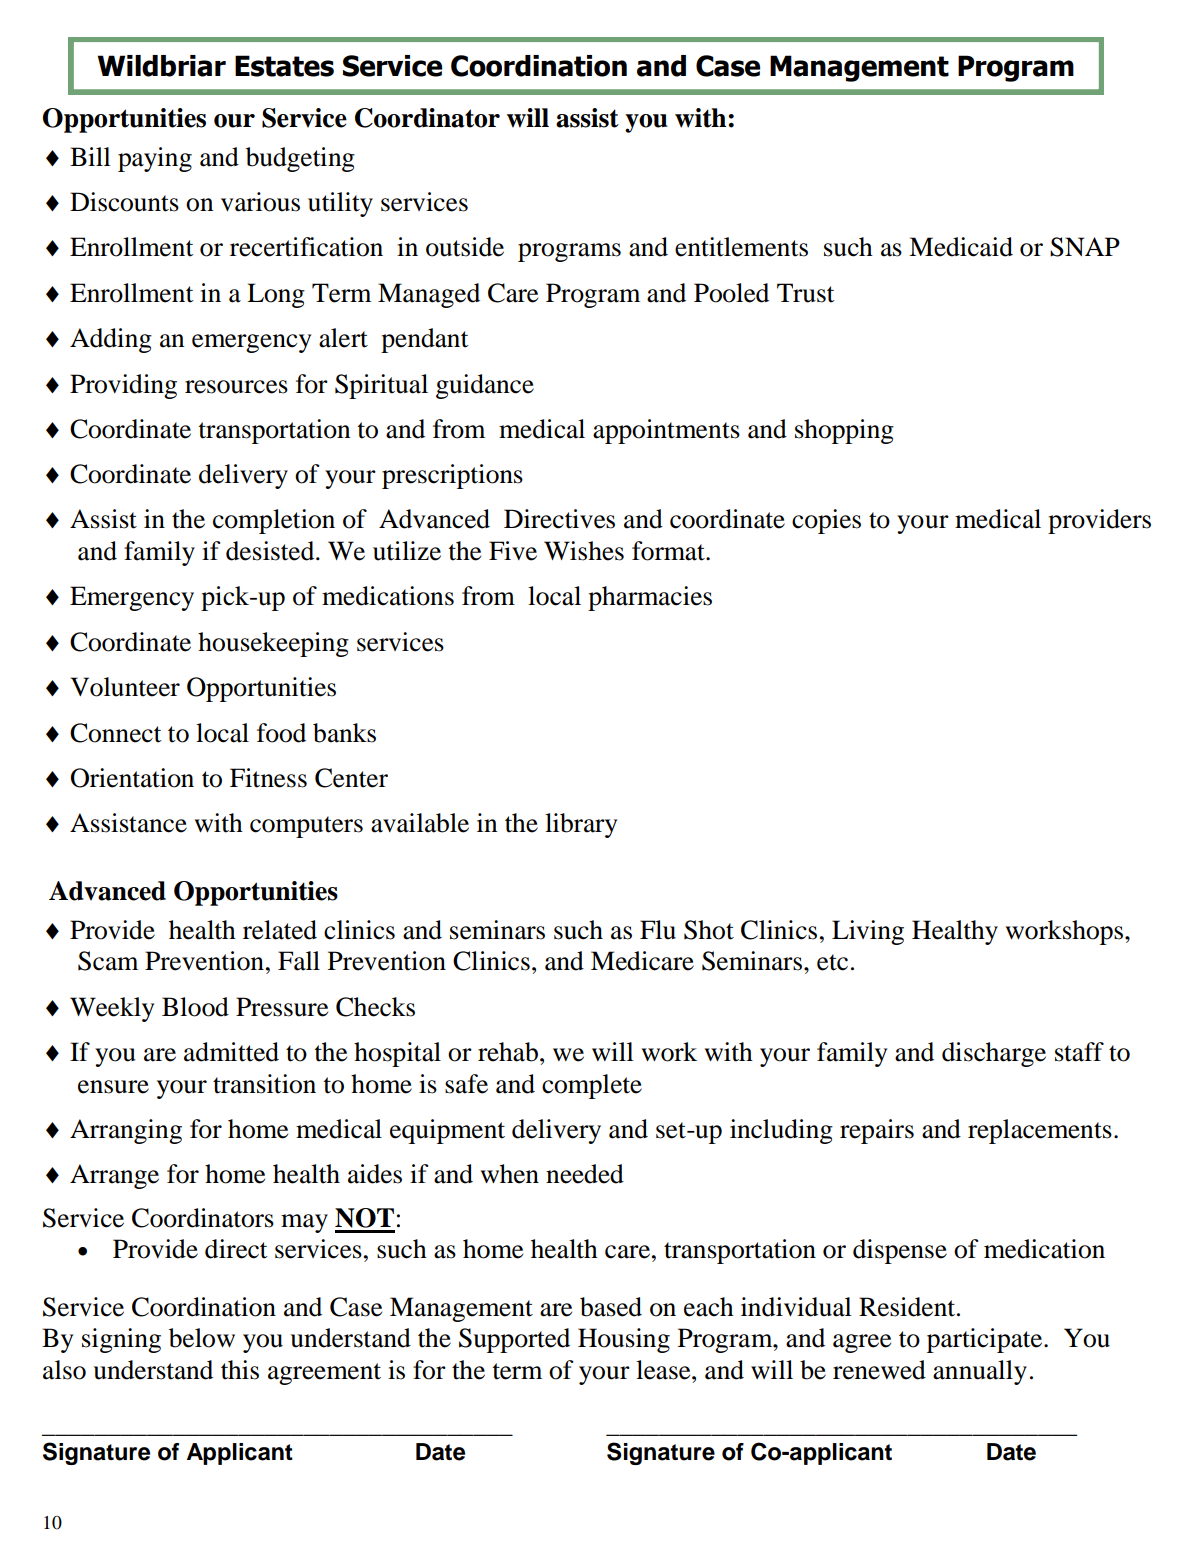  What do you see at coordinates (868, 932) in the page?
I see `Living` at bounding box center [868, 932].
